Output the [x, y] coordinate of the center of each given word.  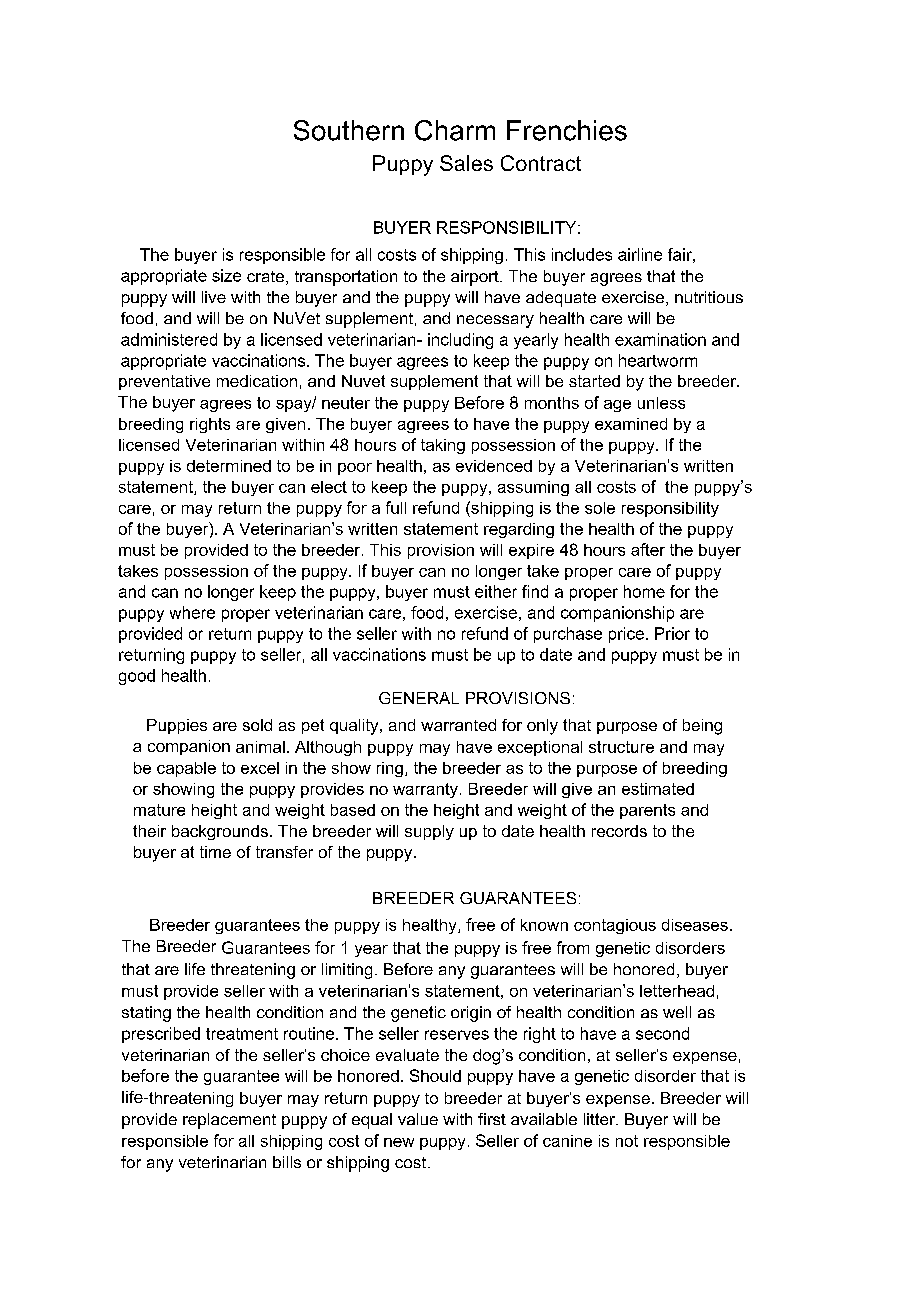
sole [600, 508]
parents [647, 811]
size [226, 275]
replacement [229, 1121]
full [396, 507]
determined [229, 466]
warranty [425, 790]
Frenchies [567, 130]
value [418, 1119]
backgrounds [220, 832]
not [627, 1141]
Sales [466, 163]
